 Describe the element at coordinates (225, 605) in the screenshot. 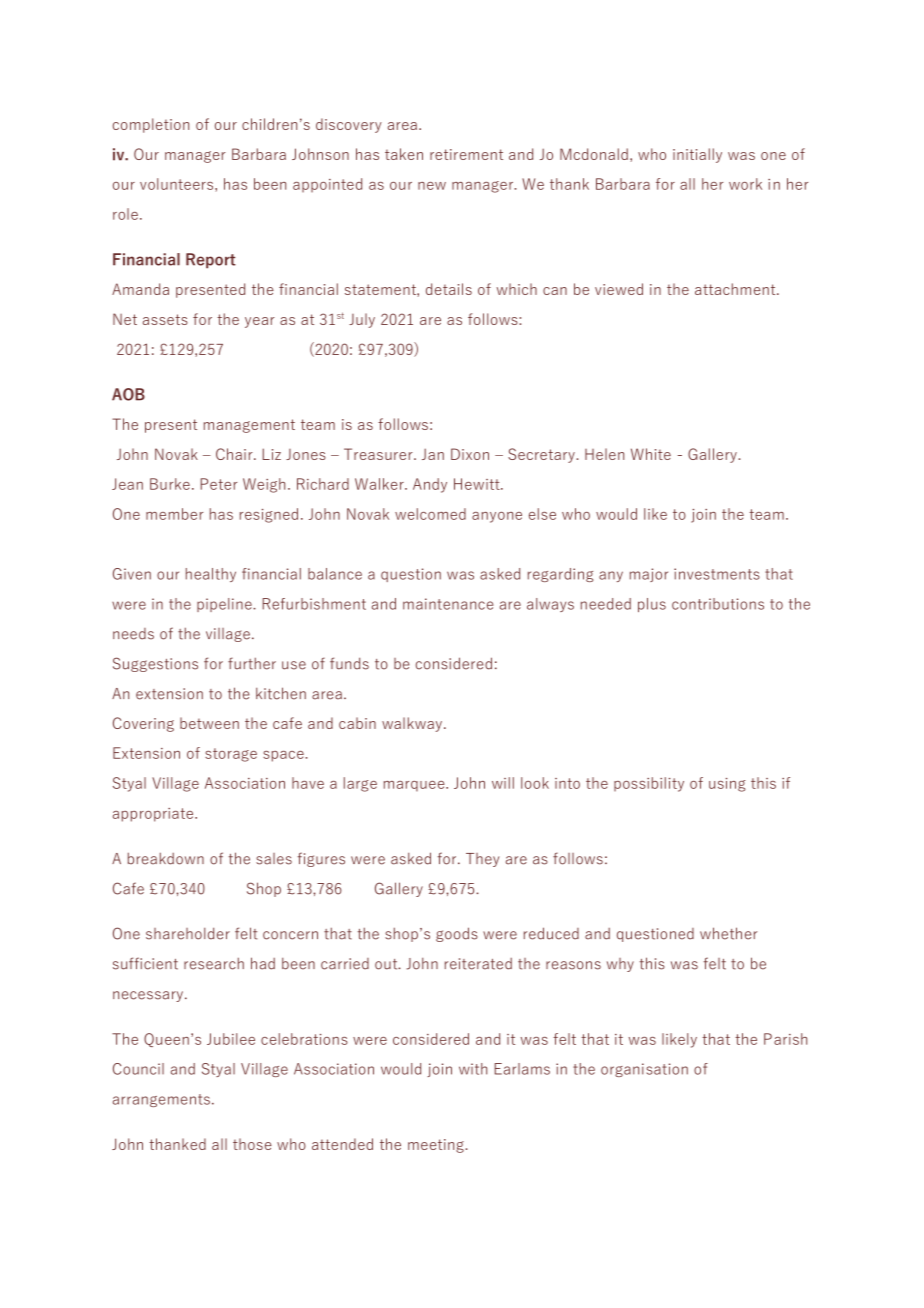

I see `pipeline` at that location.
